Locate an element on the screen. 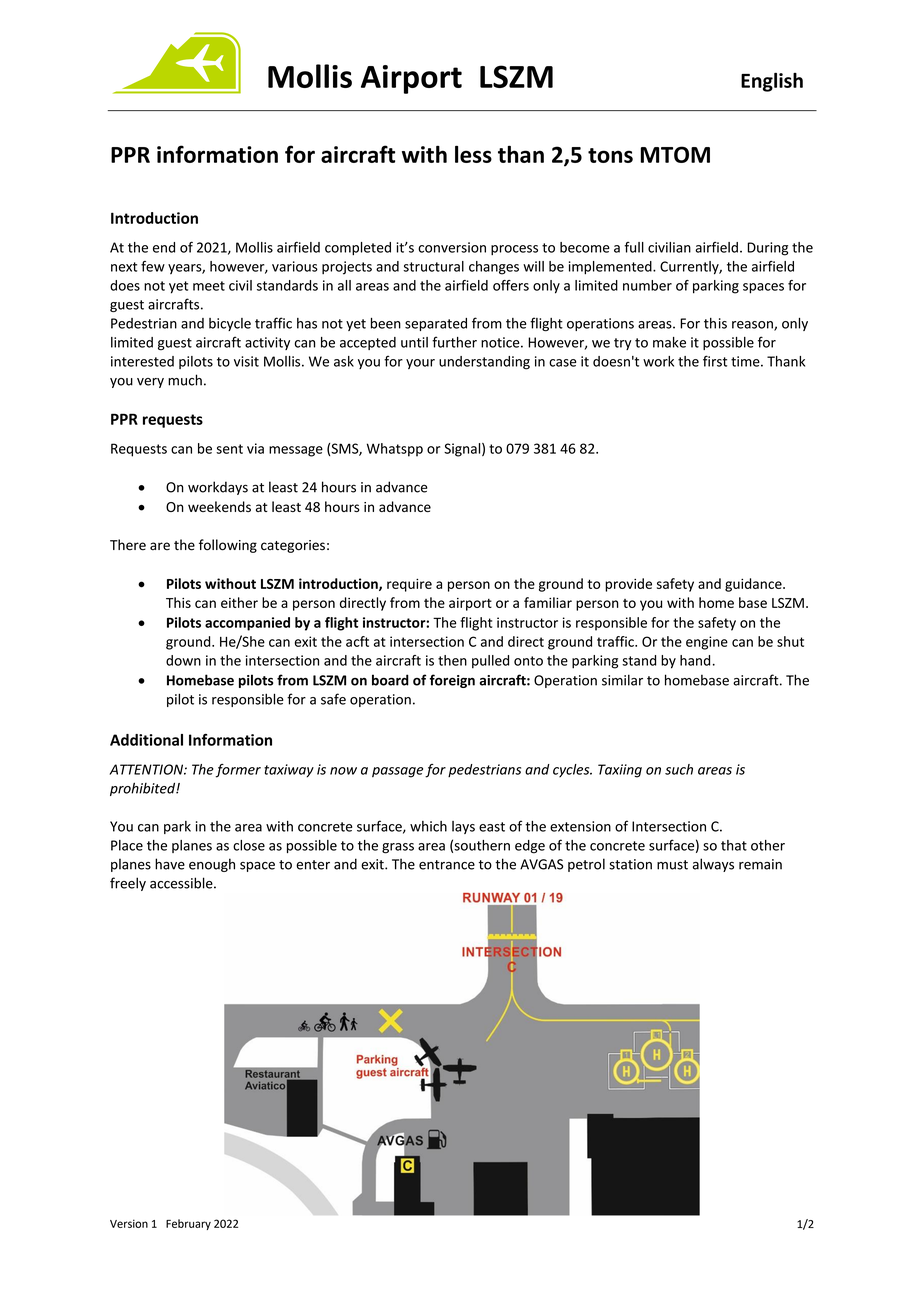  February is located at coordinates (188, 1224).
